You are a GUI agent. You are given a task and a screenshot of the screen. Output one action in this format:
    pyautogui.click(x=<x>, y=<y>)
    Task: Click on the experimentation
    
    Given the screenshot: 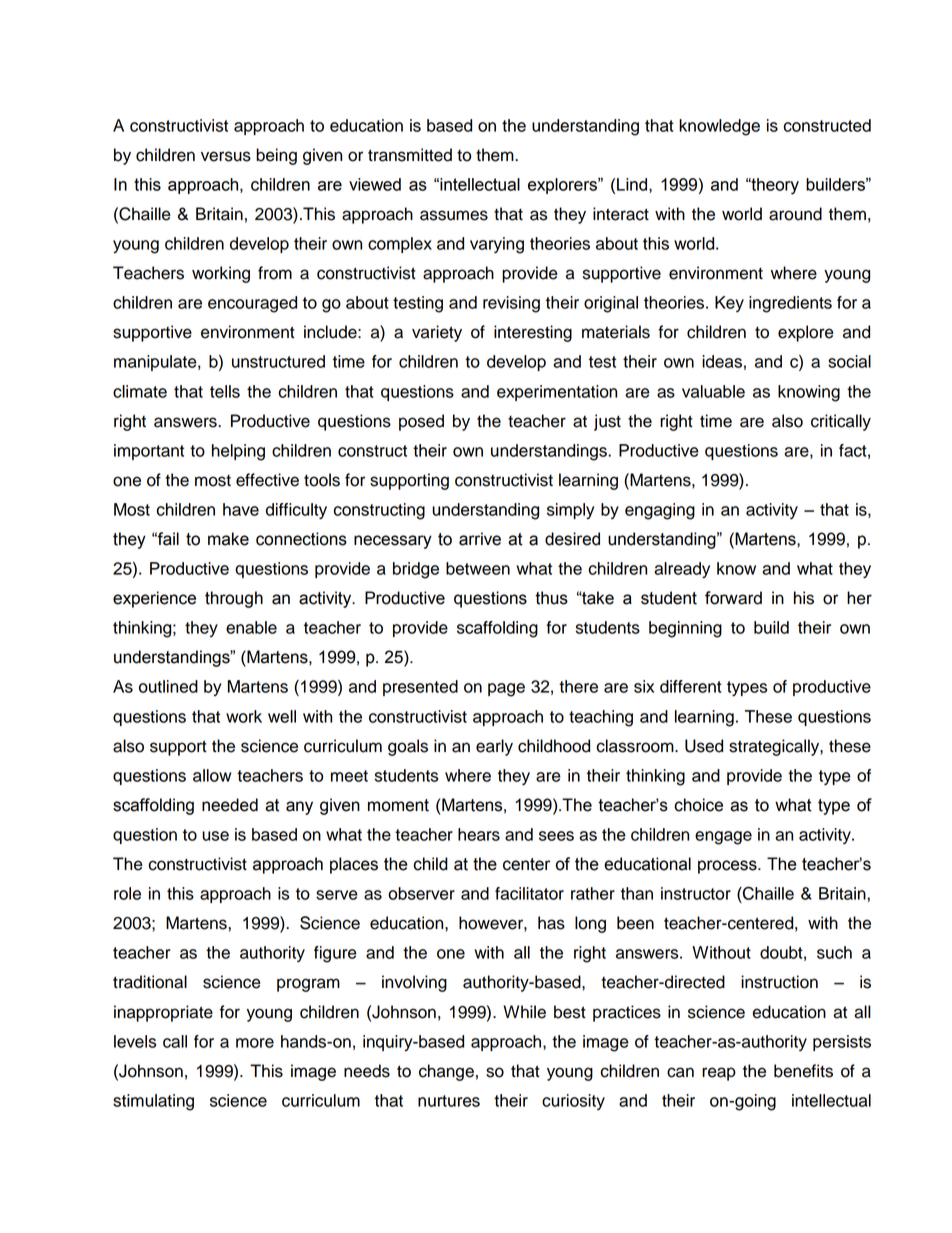 What is the action you would take?
    pyautogui.click(x=557, y=393)
